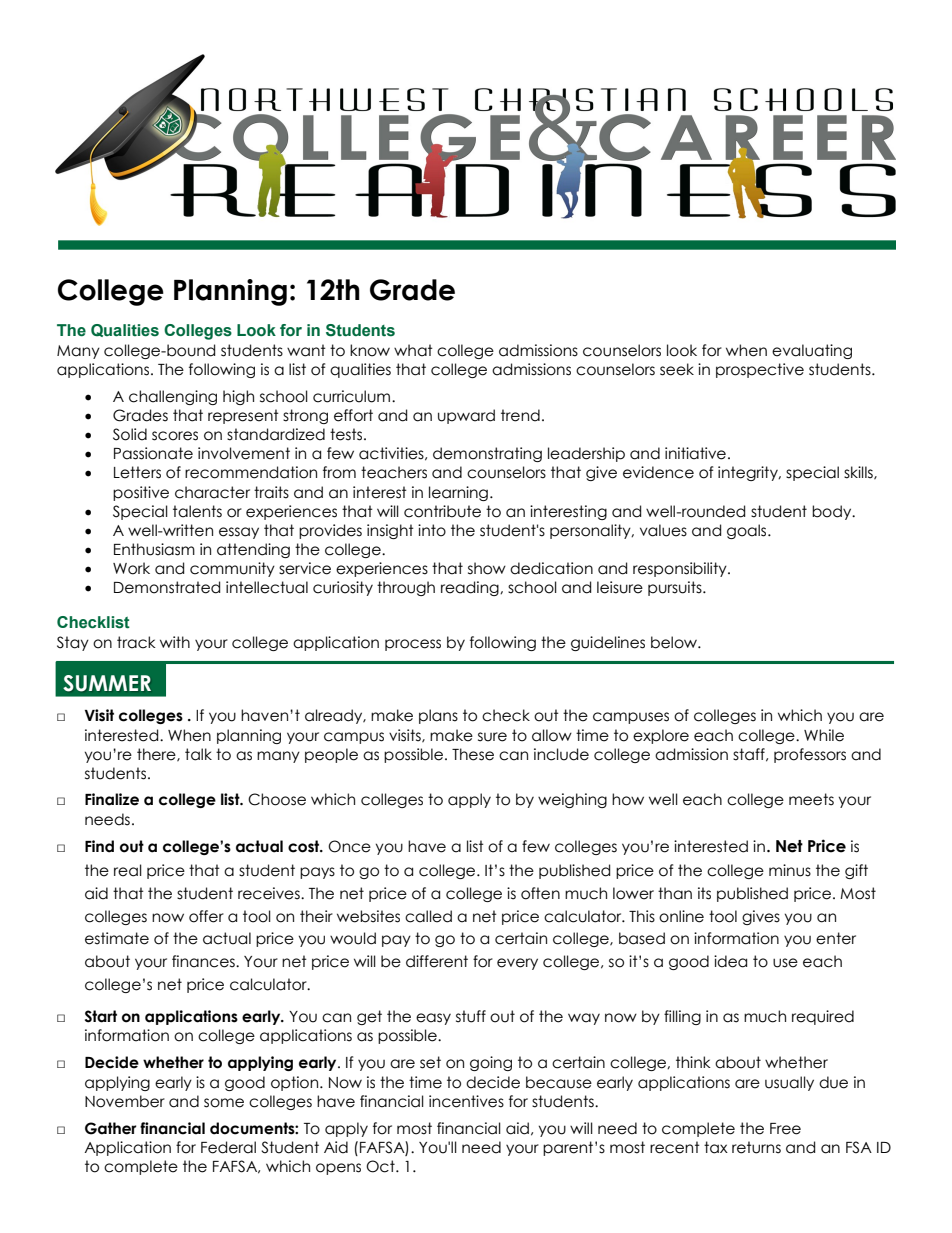 This screenshot has width=952, height=1233. I want to click on with, so click(175, 642).
